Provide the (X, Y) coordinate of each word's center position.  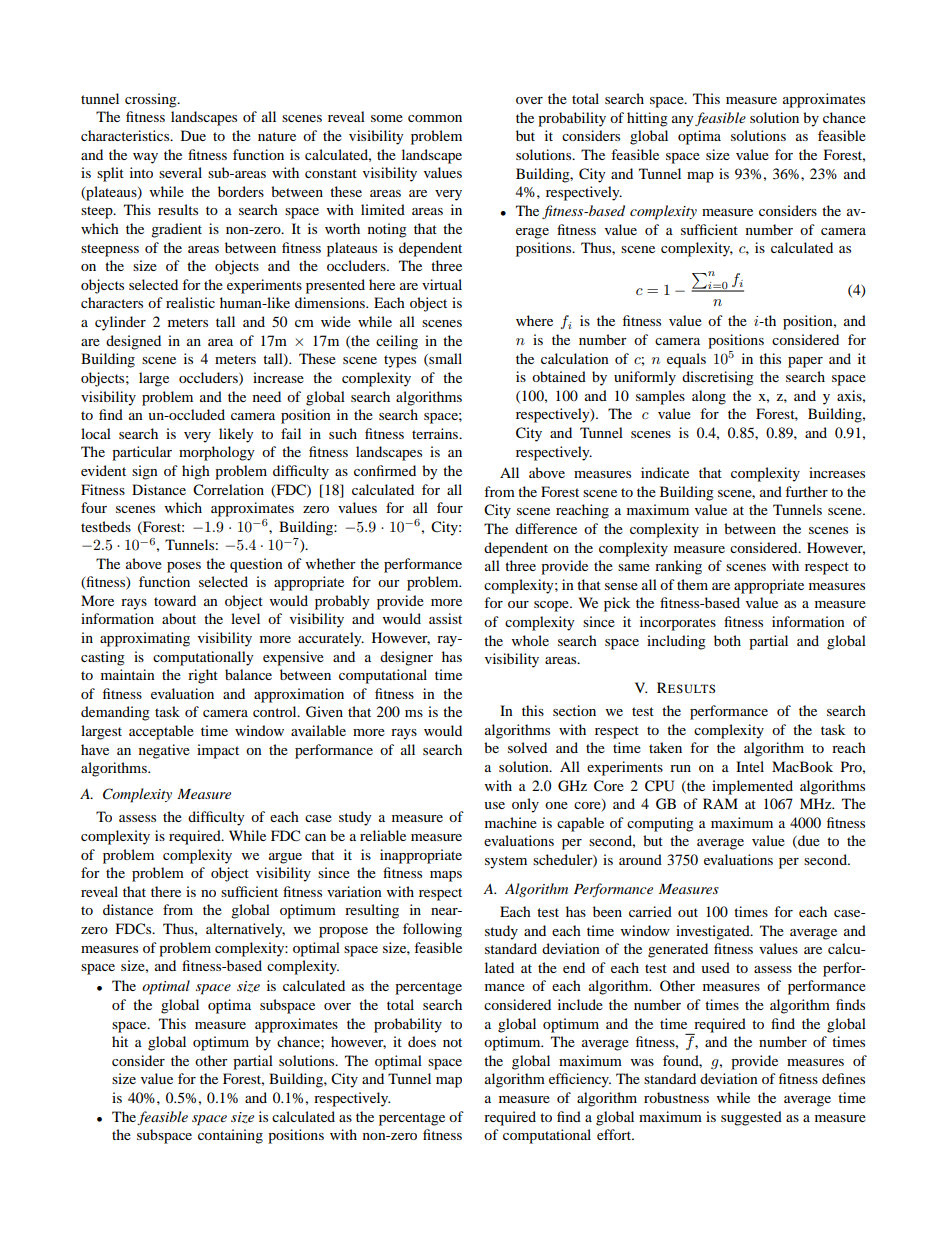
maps (446, 876)
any (683, 121)
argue (285, 858)
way (145, 158)
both (727, 640)
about (179, 618)
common (435, 118)
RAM (720, 803)
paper (805, 362)
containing (230, 1136)
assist (445, 618)
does (422, 1041)
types (400, 361)
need (267, 396)
